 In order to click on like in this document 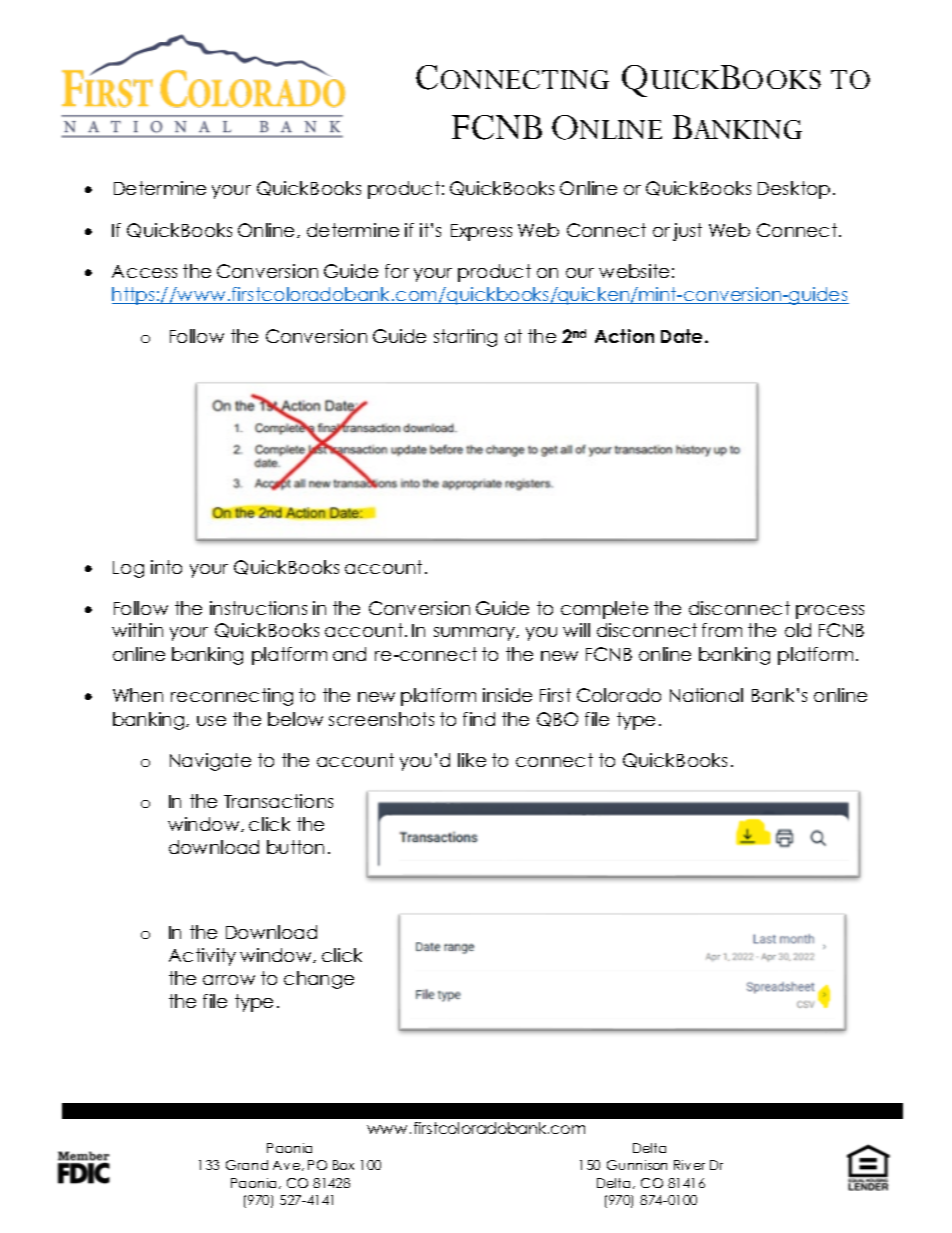, I will do `click(472, 760)`.
